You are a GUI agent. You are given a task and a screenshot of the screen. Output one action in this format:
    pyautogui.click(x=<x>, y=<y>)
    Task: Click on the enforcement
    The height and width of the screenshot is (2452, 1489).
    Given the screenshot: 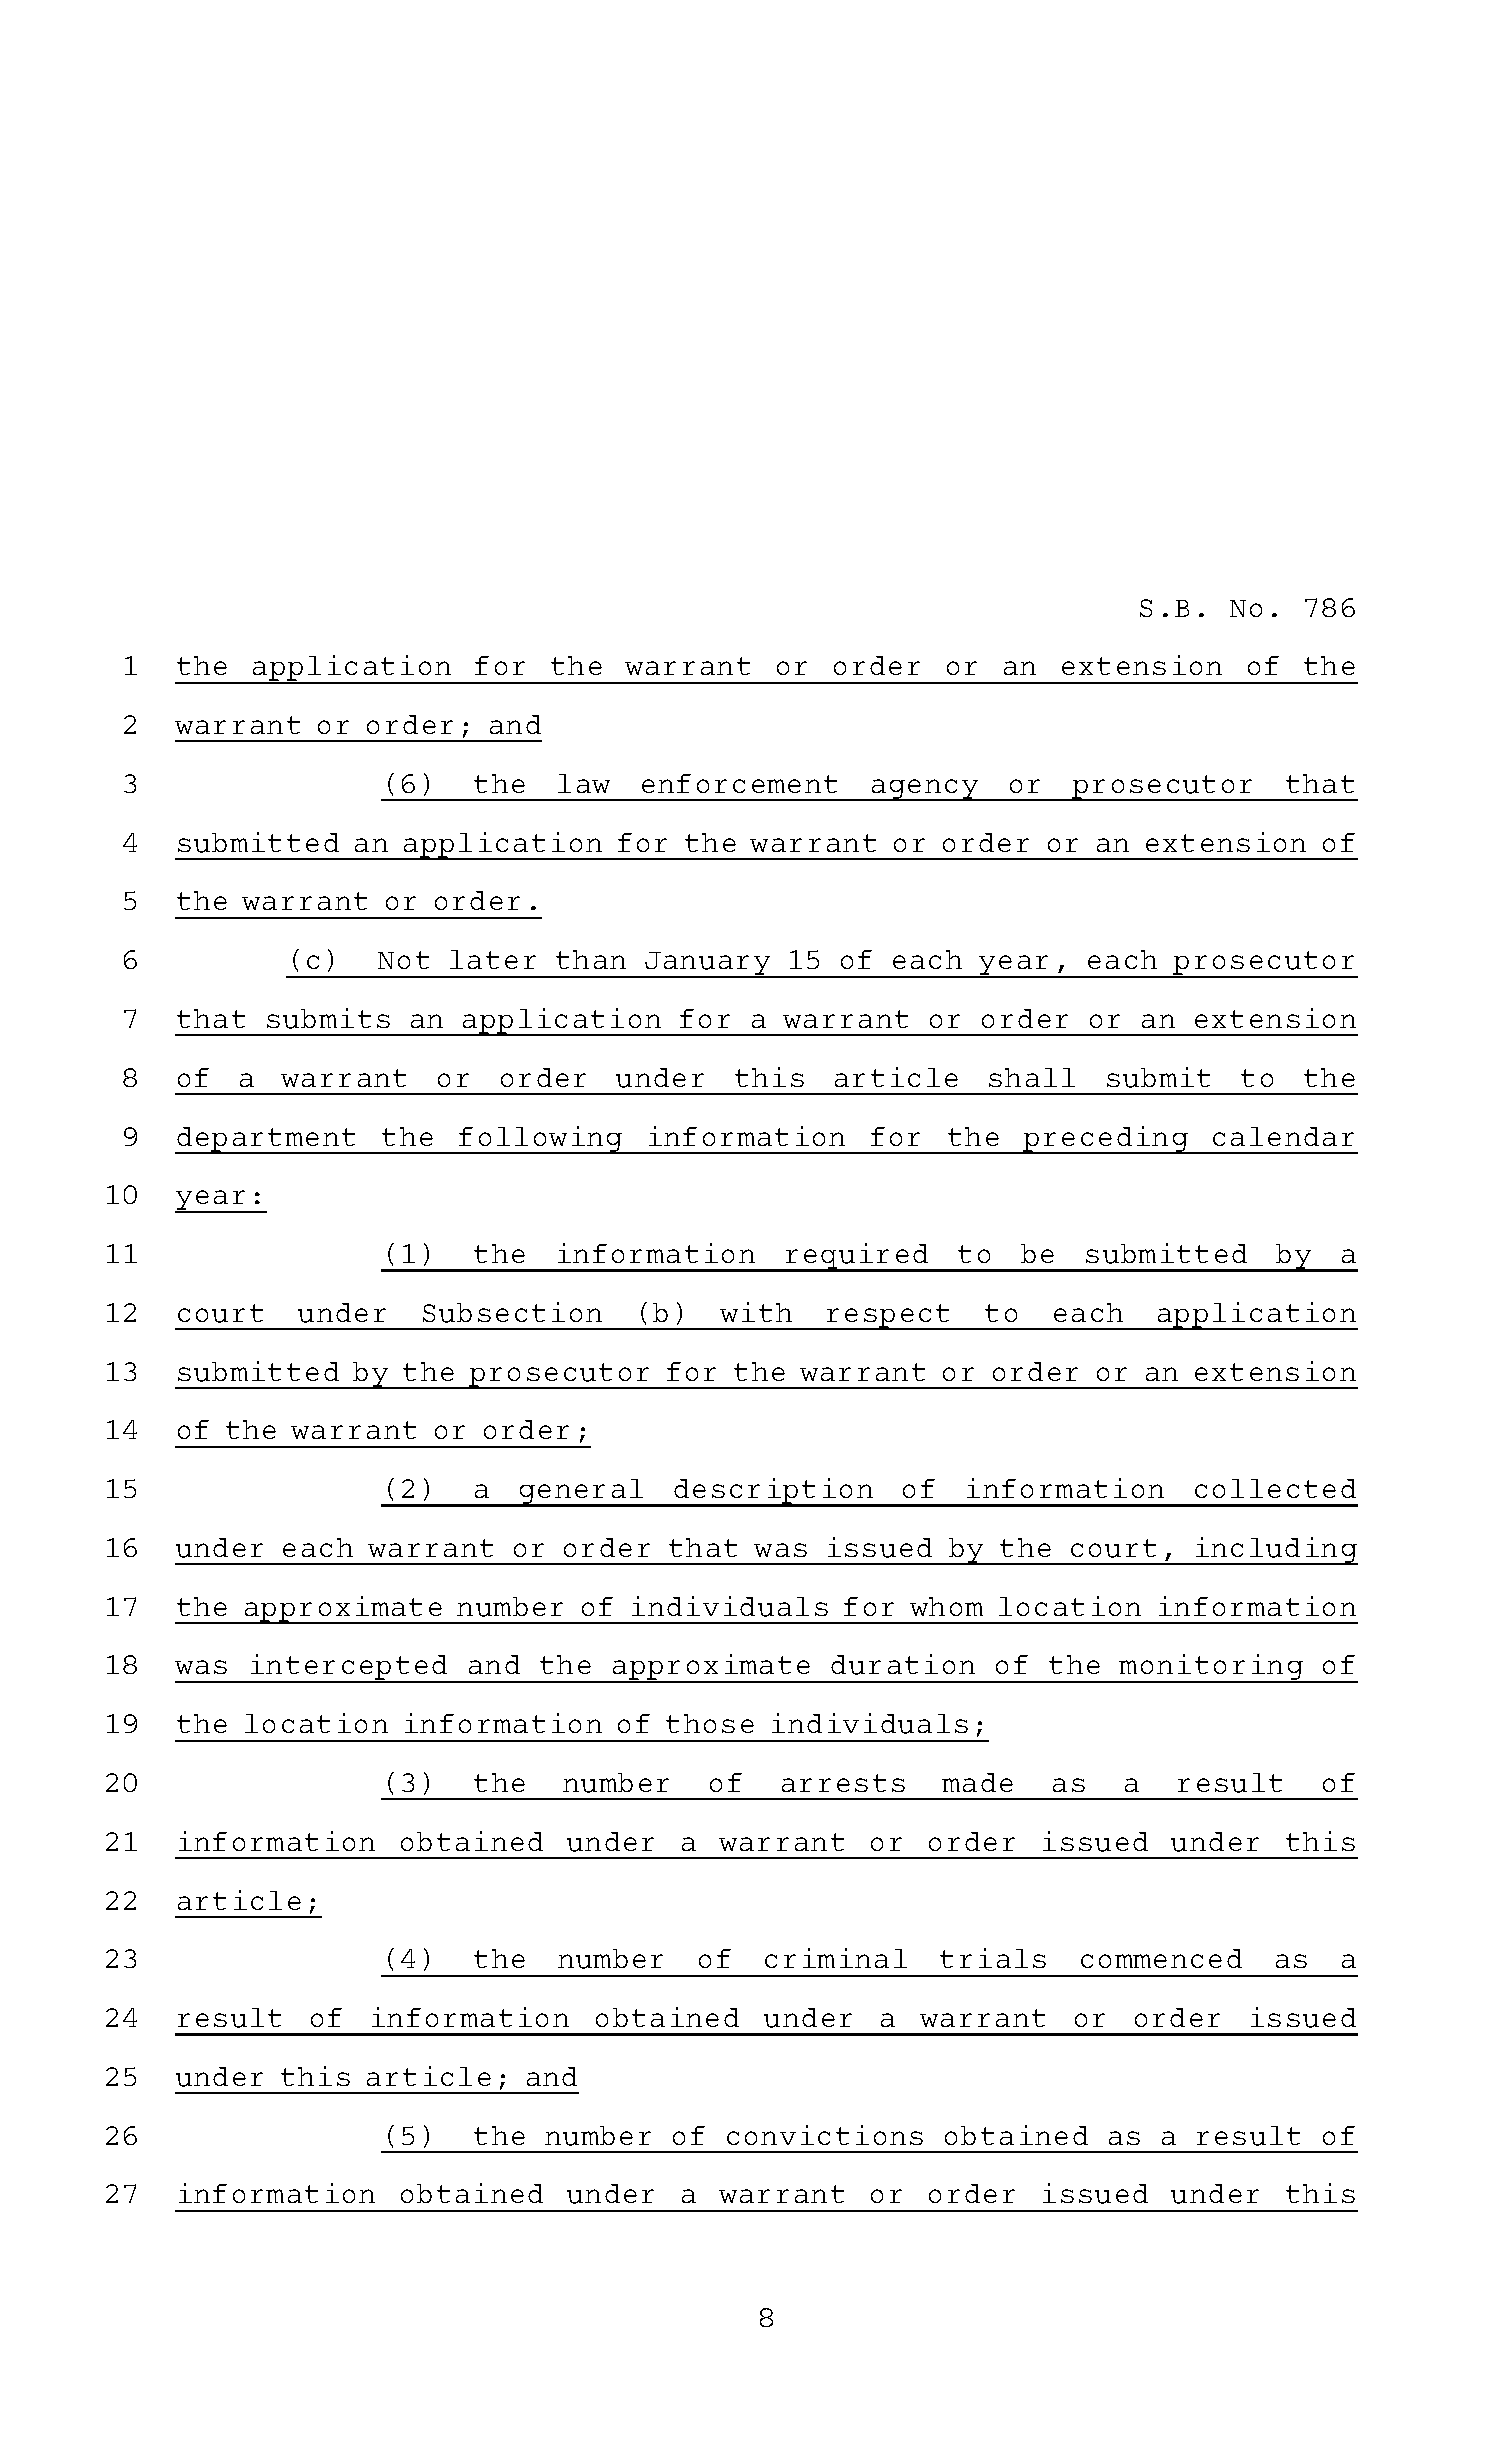 What is the action you would take?
    pyautogui.click(x=739, y=783)
